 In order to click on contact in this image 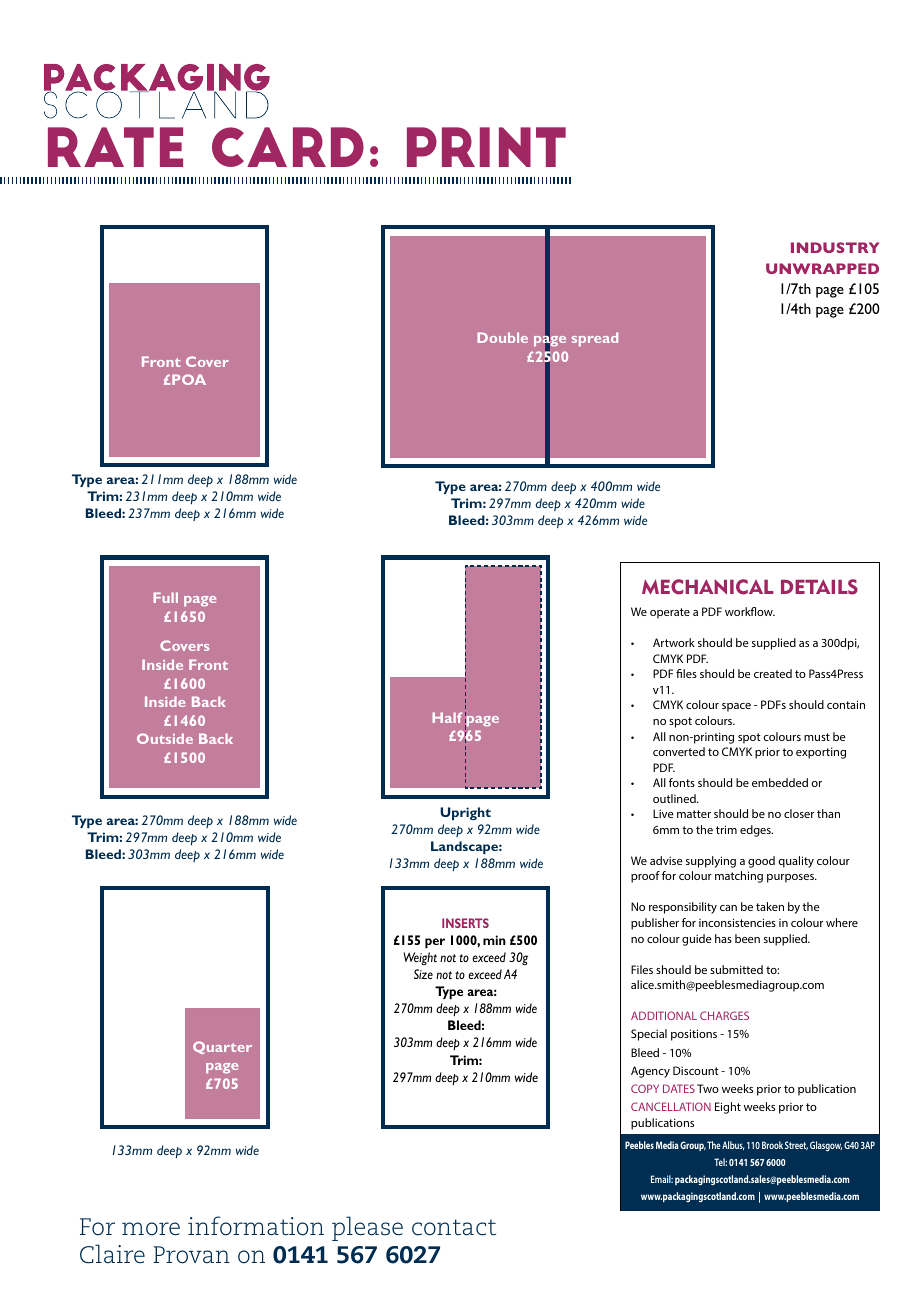, I will do `click(454, 1227)`.
